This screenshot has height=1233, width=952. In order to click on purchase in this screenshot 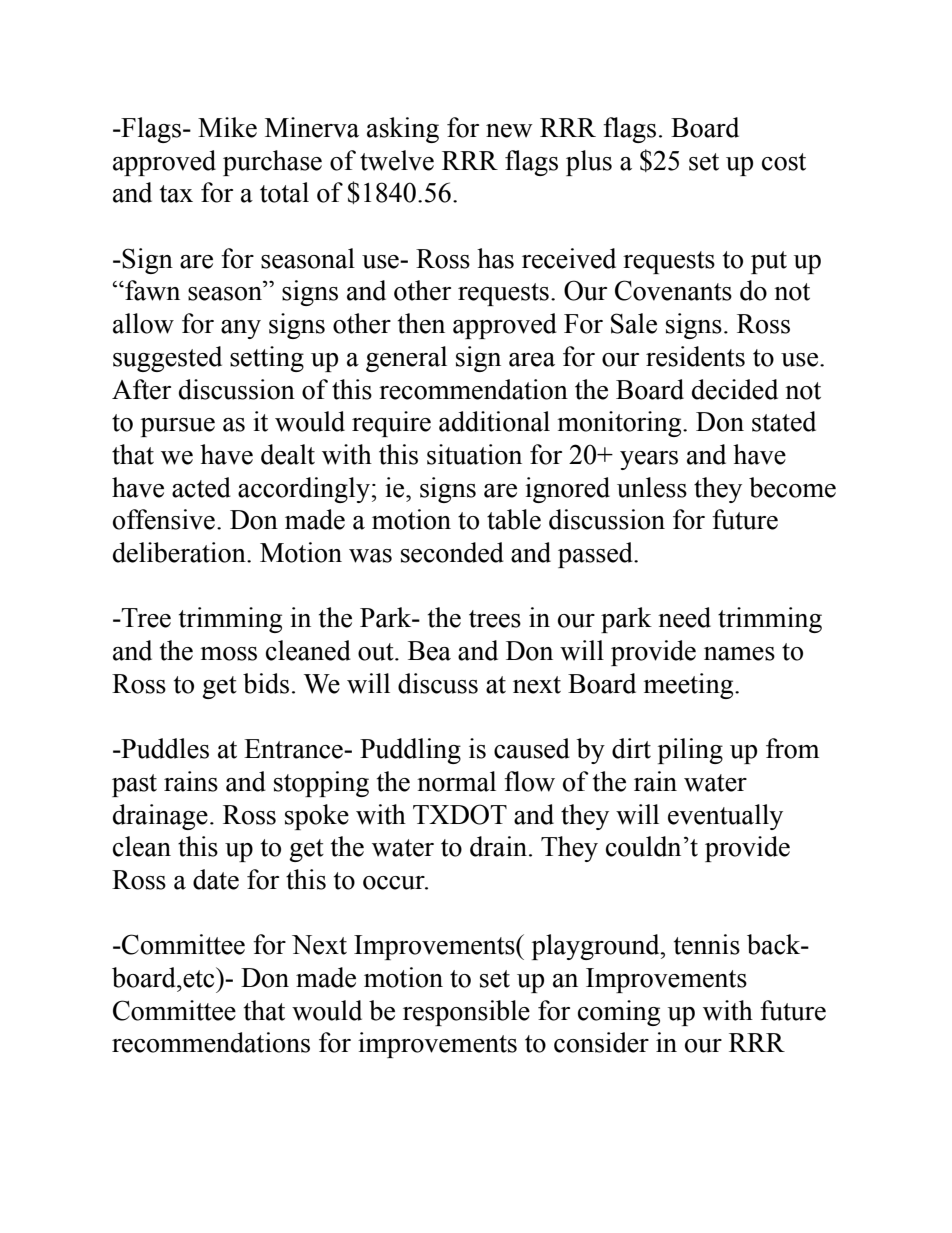, I will do `click(272, 163)`.
